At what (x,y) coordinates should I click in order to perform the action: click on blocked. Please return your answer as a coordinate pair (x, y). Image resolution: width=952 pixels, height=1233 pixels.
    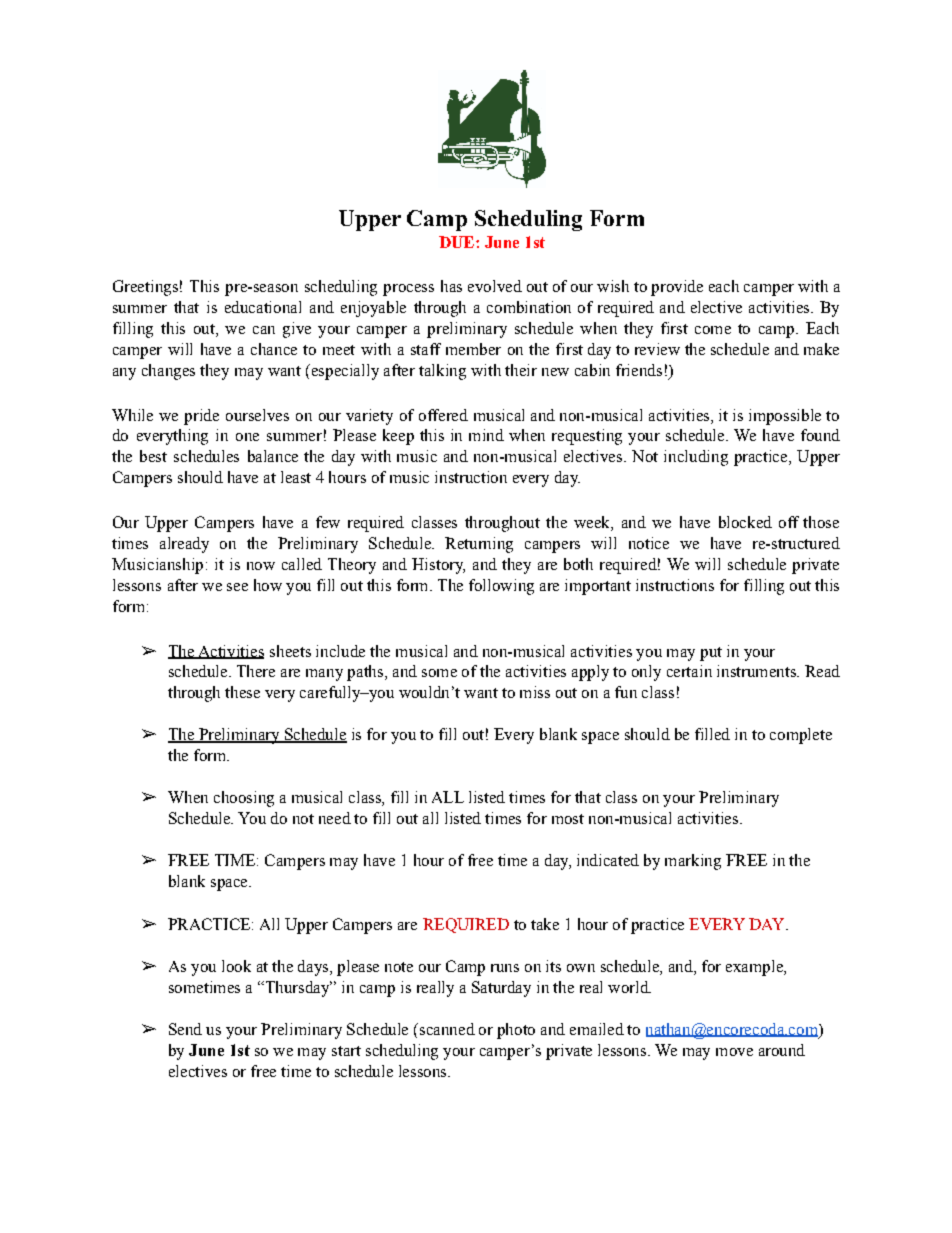
    Looking at the image, I should click on (745, 522).
